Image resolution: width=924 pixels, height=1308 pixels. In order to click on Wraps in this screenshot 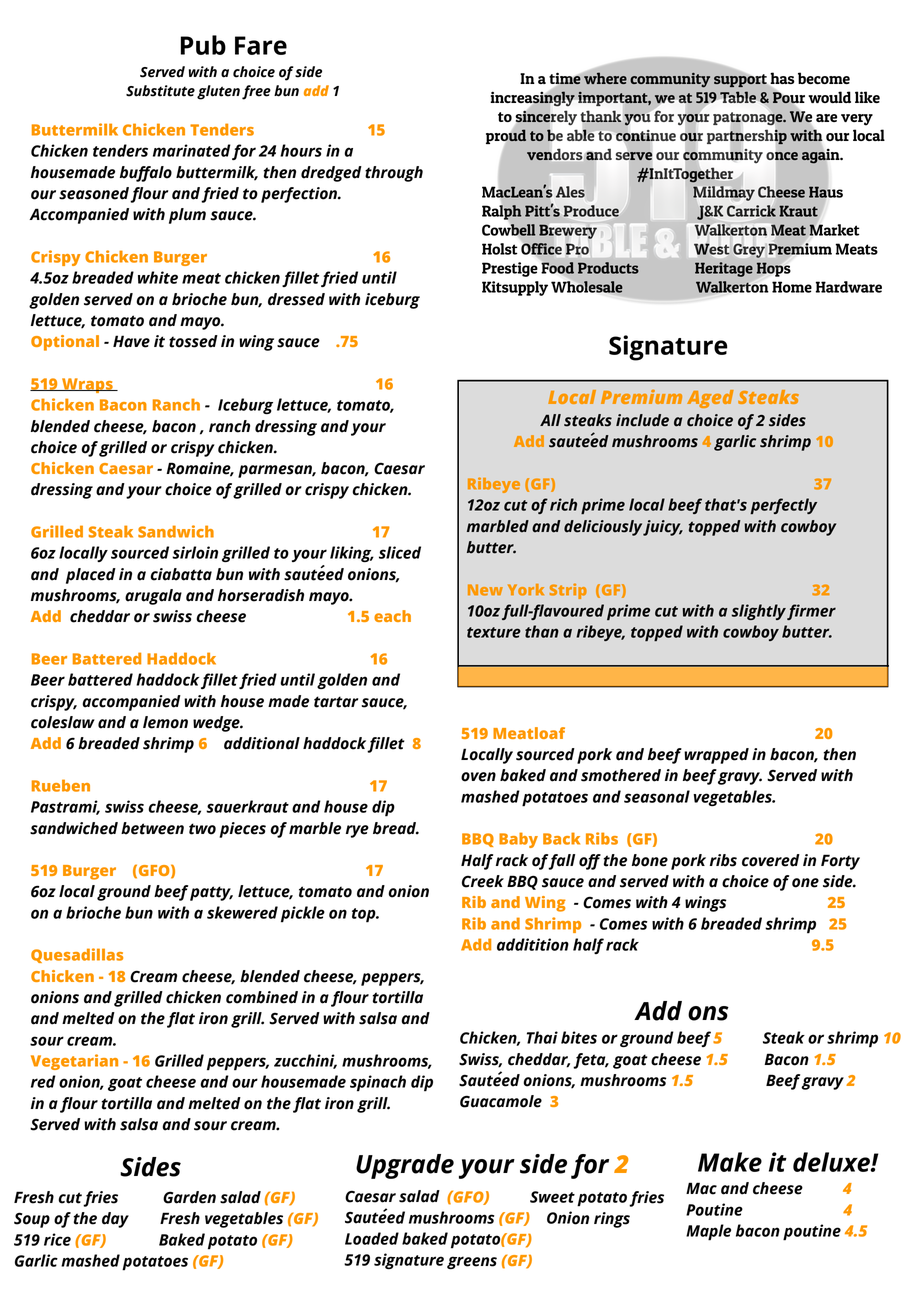, I will do `click(87, 385)`.
